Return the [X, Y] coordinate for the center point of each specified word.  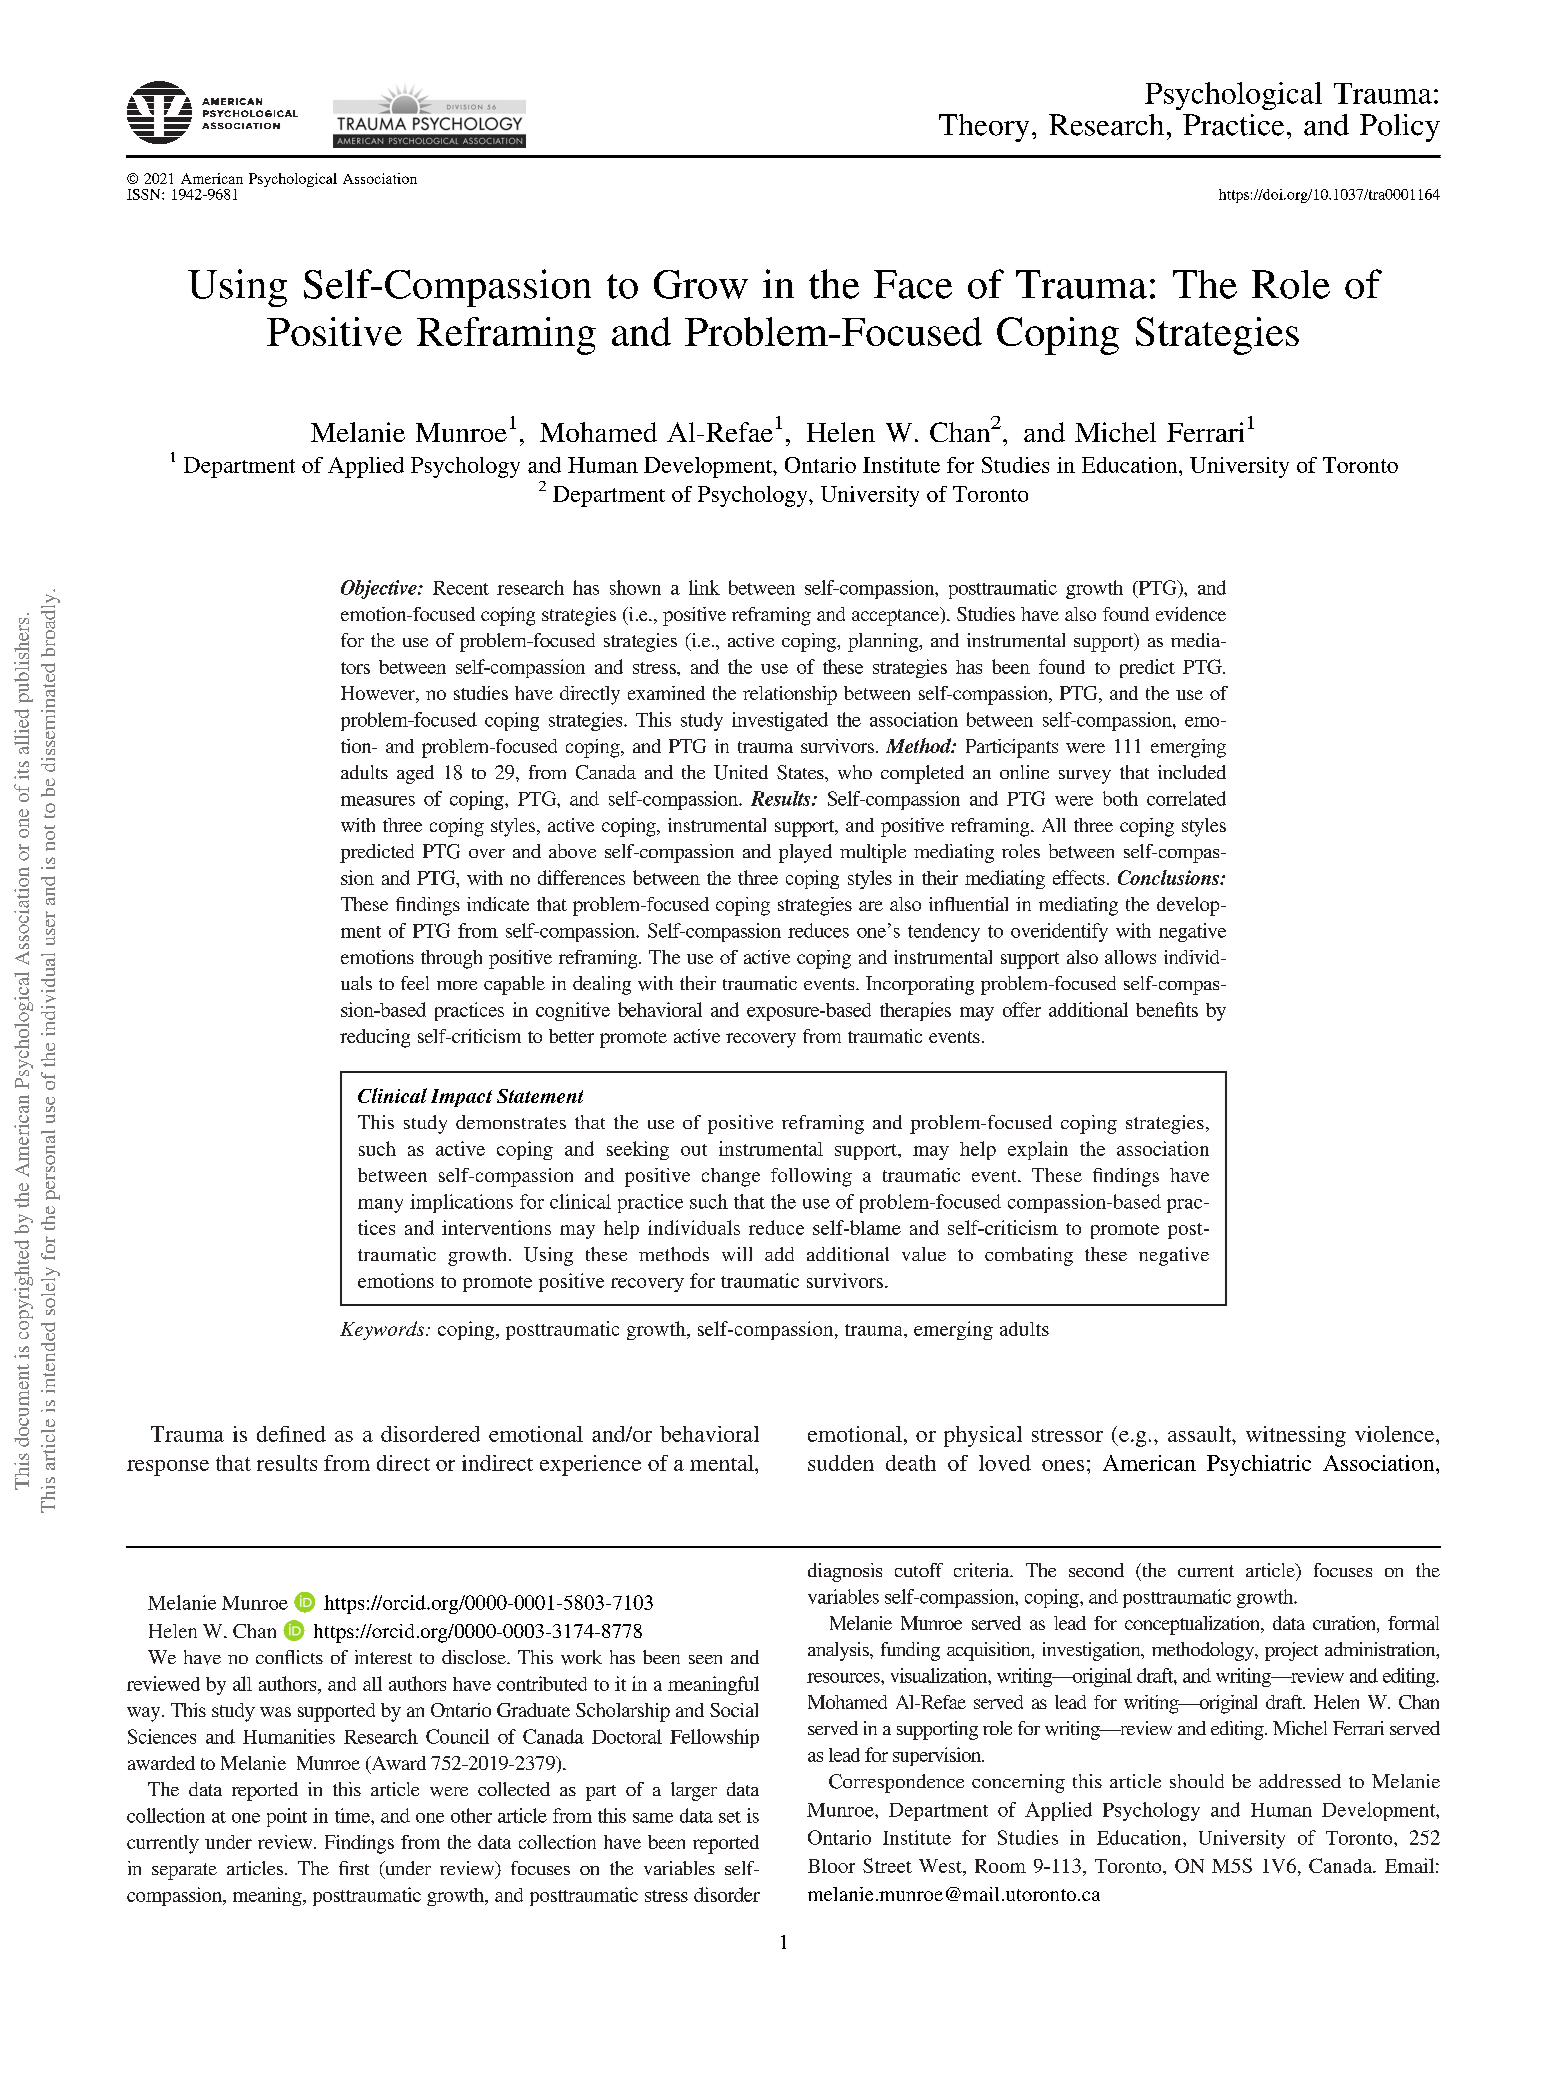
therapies [915, 1011]
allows [1130, 957]
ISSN [145, 194]
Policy [1400, 128]
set [730, 1817]
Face [913, 284]
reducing [375, 1038]
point [287, 1817]
